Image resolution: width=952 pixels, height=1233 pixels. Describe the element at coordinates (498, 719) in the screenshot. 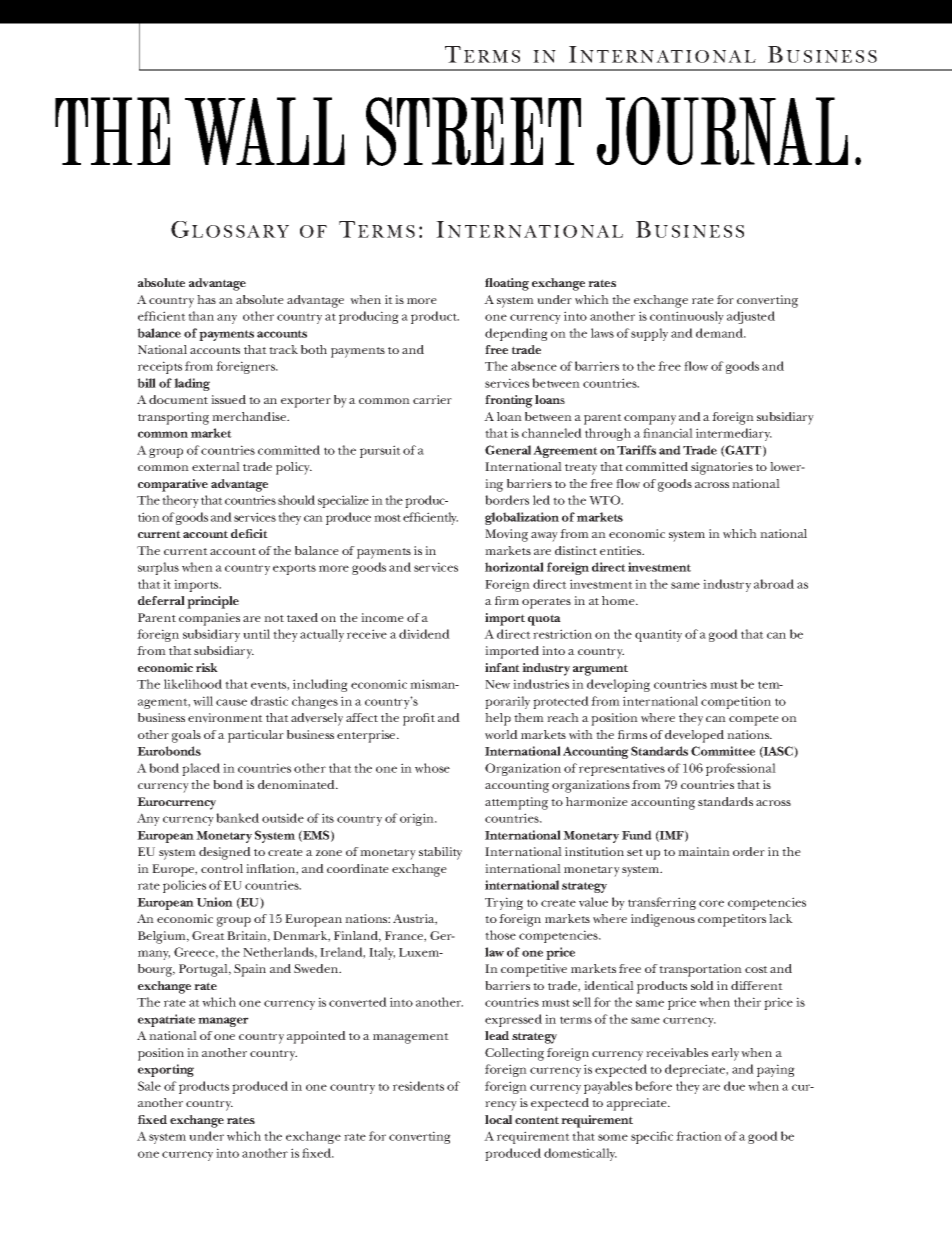

I see `help` at that location.
